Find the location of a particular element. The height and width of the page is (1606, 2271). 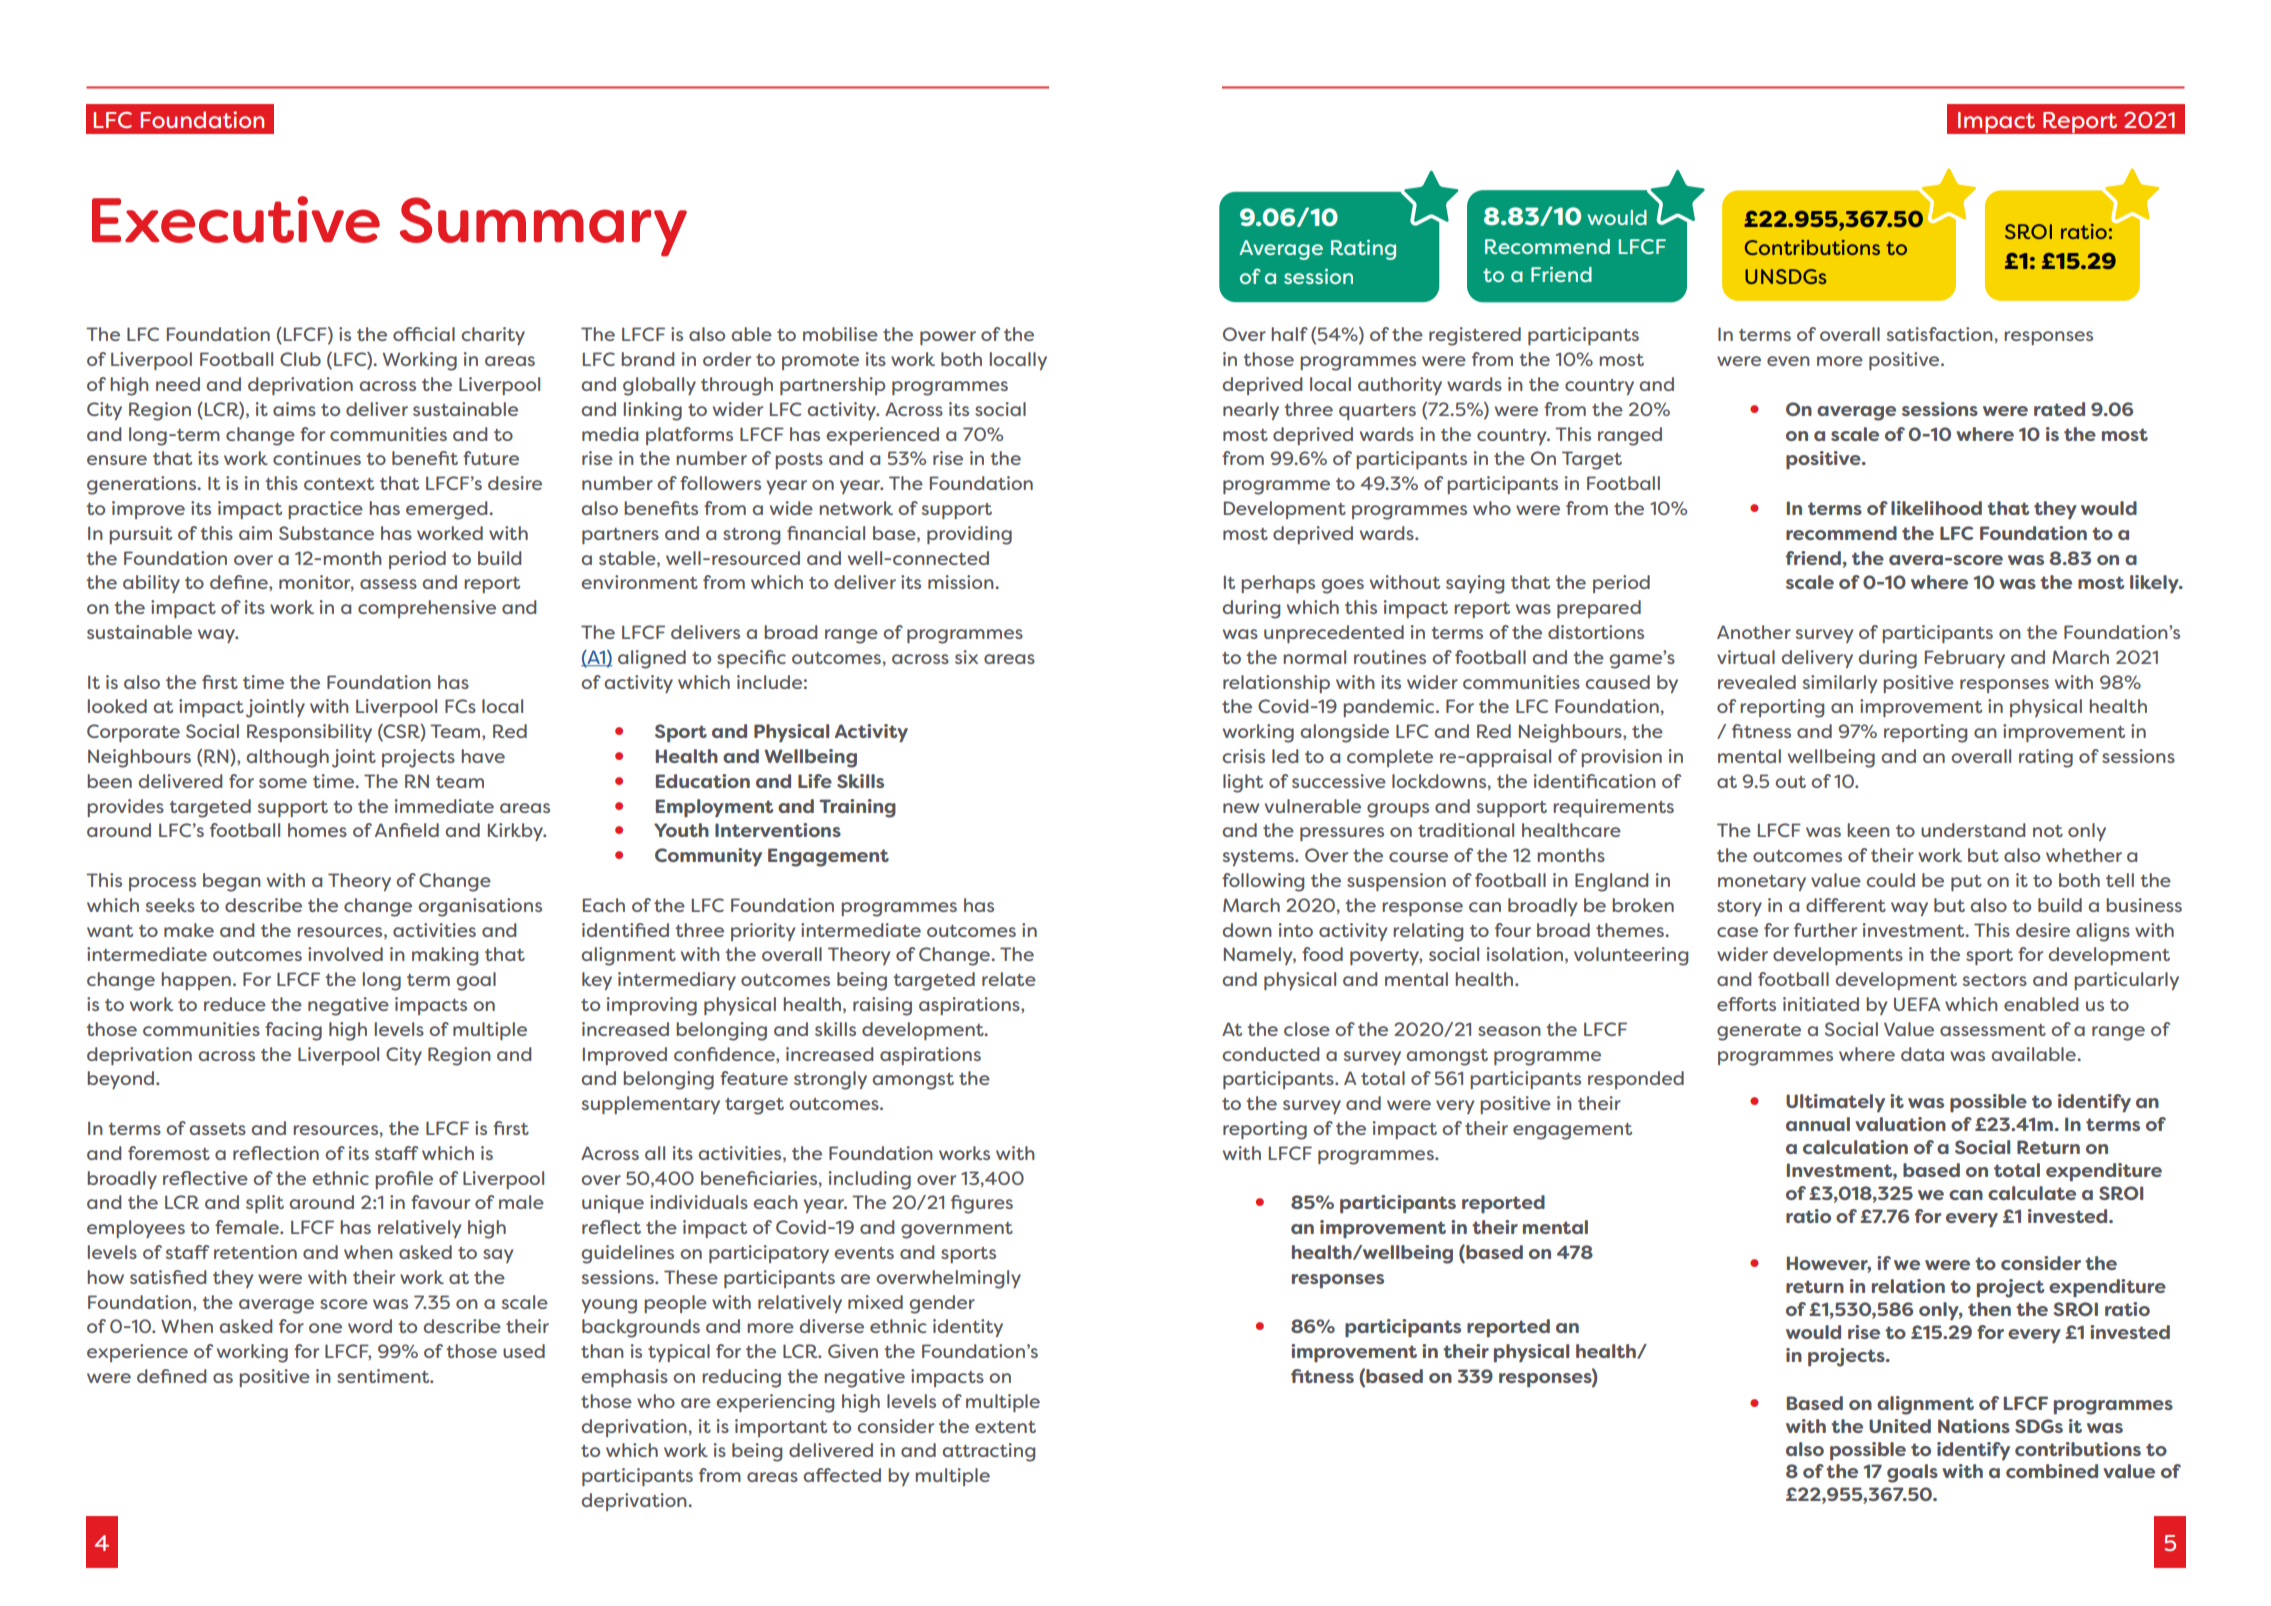

satisfaction is located at coordinates (1940, 334).
